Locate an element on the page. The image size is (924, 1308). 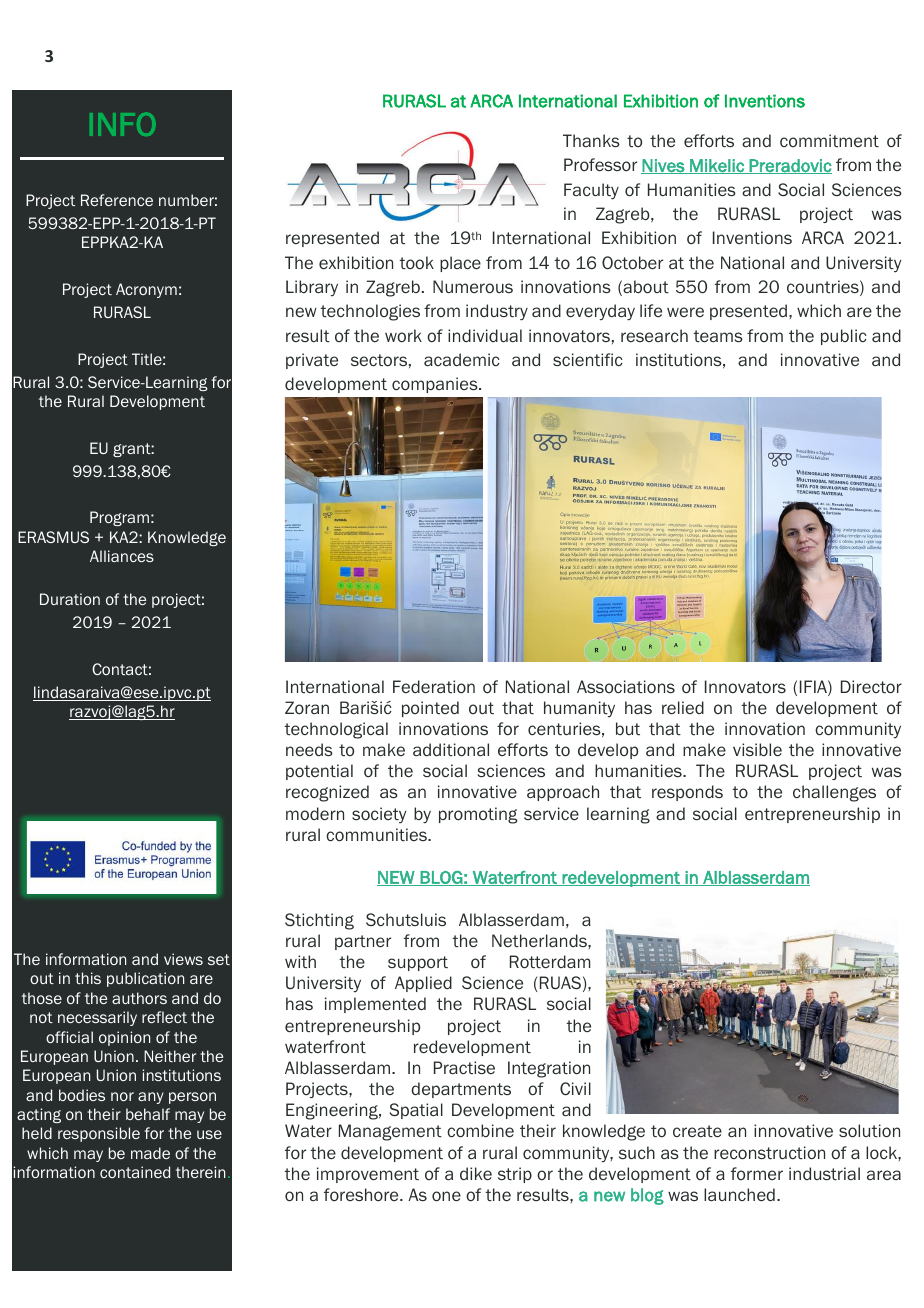
commitment is located at coordinates (829, 140).
